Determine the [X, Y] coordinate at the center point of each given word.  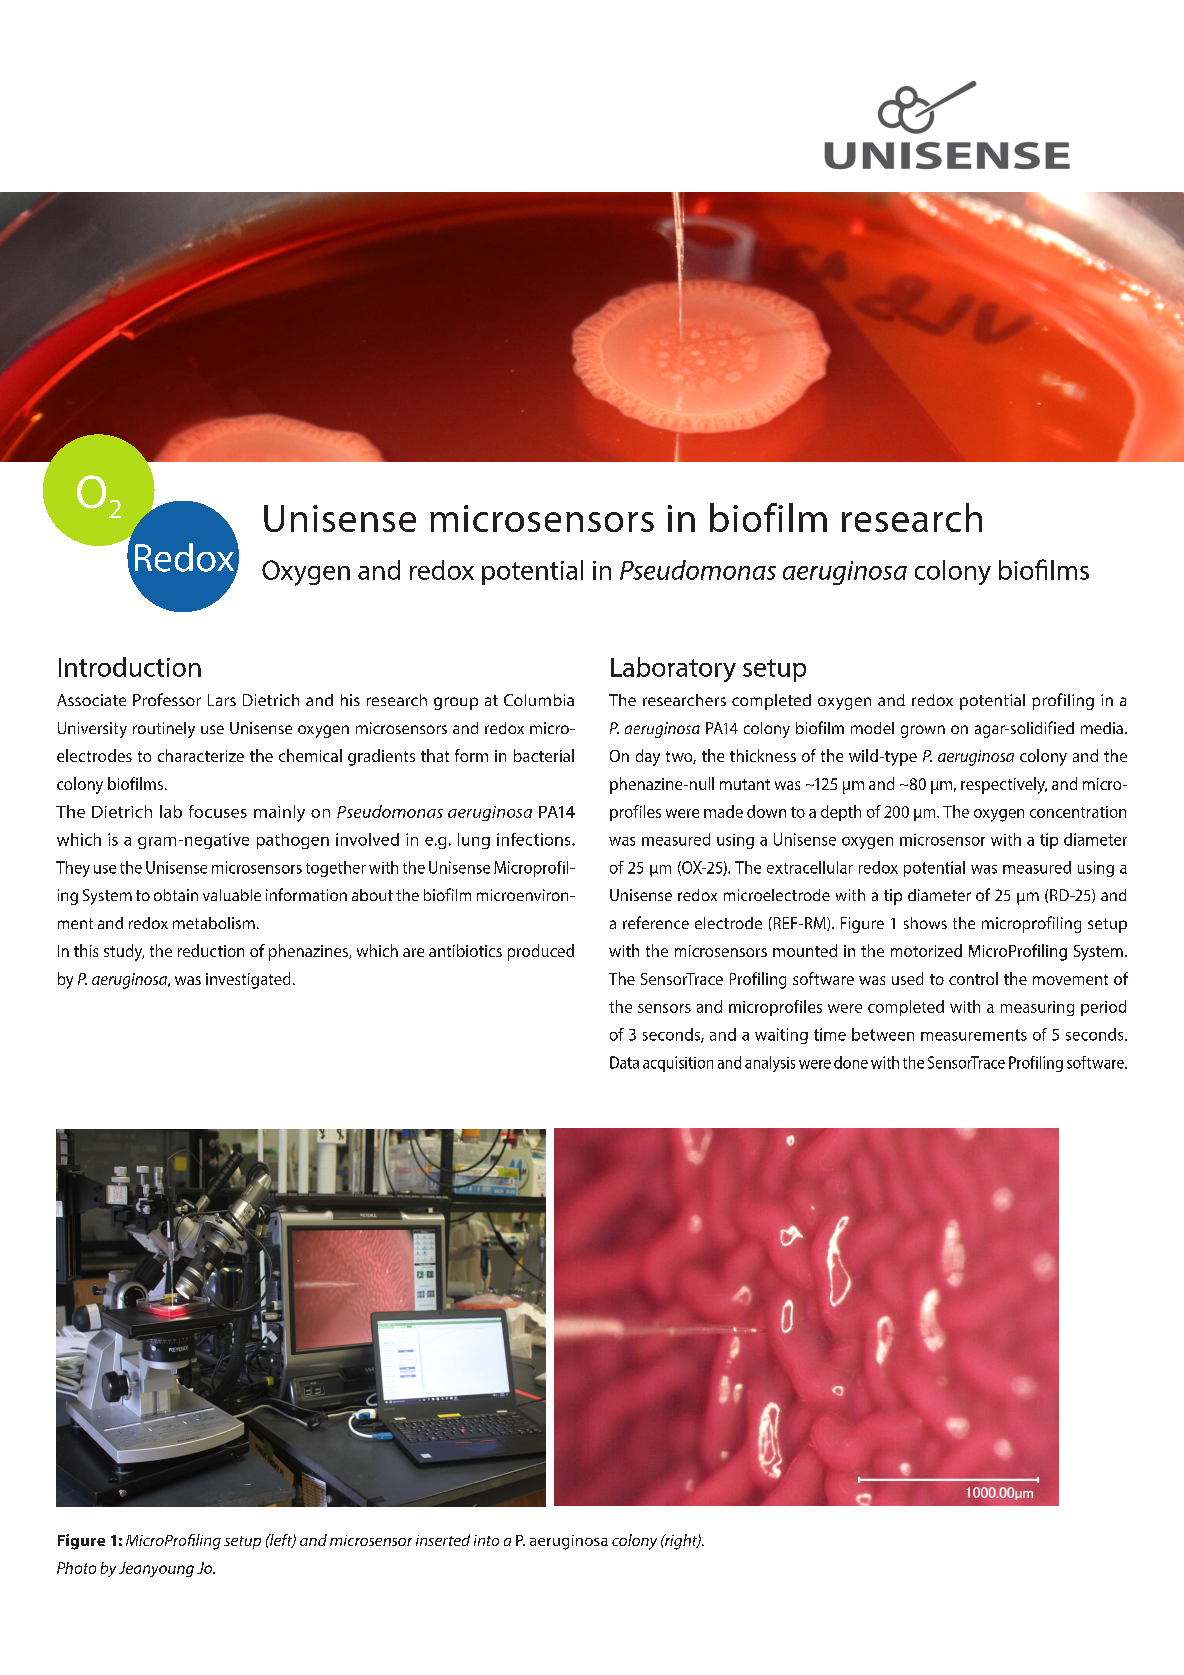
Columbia [539, 700]
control [973, 978]
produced [541, 952]
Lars [222, 700]
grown [923, 731]
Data [624, 1062]
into [486, 1540]
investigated [248, 980]
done [851, 1062]
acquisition [678, 1064]
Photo [76, 1568]
